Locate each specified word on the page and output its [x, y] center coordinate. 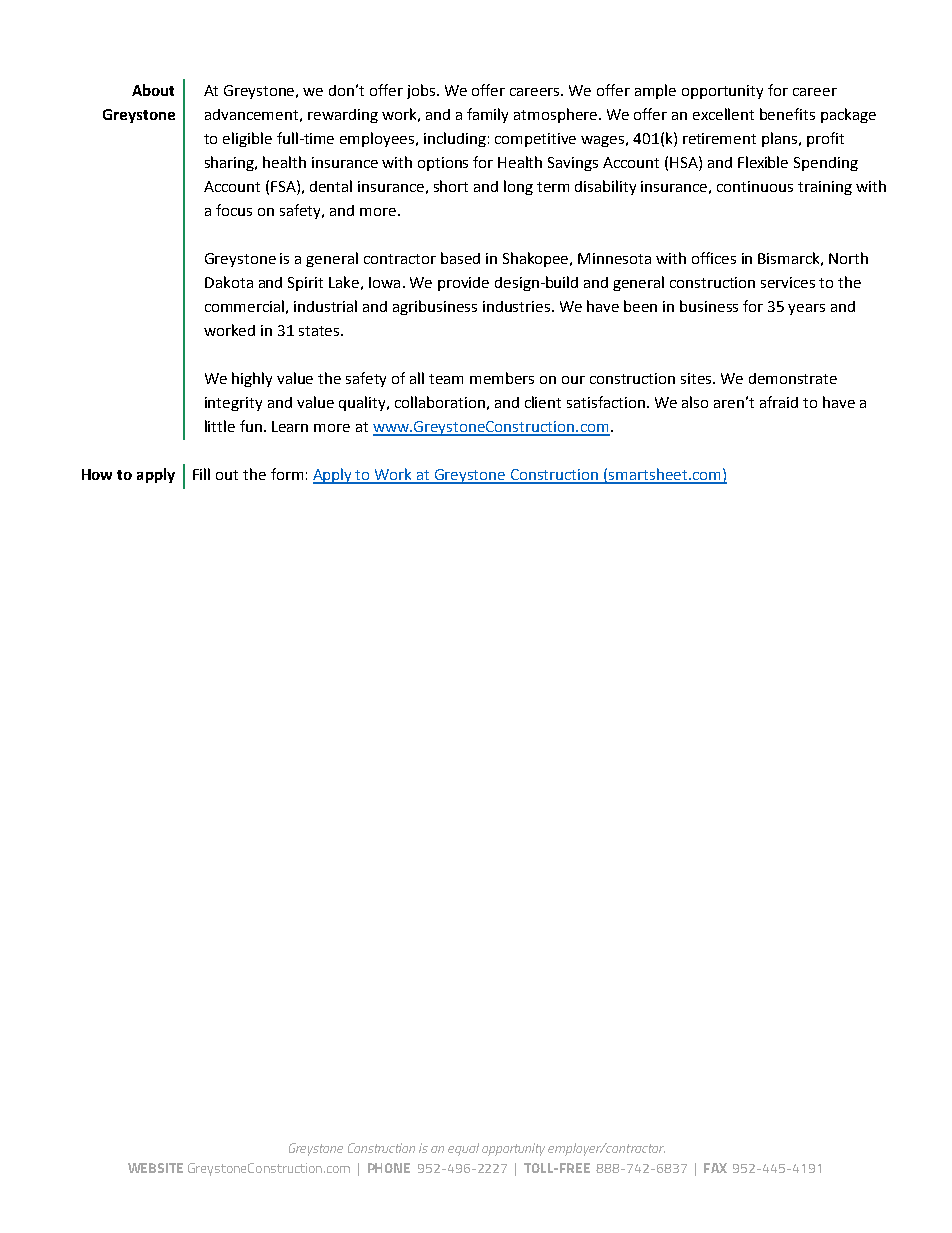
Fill [201, 474]
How [97, 474]
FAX [715, 1168]
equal [463, 1149]
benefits [787, 114]
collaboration [440, 402]
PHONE [389, 1168]
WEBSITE [155, 1168]
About [153, 90]
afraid [779, 402]
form [287, 474]
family [487, 115]
